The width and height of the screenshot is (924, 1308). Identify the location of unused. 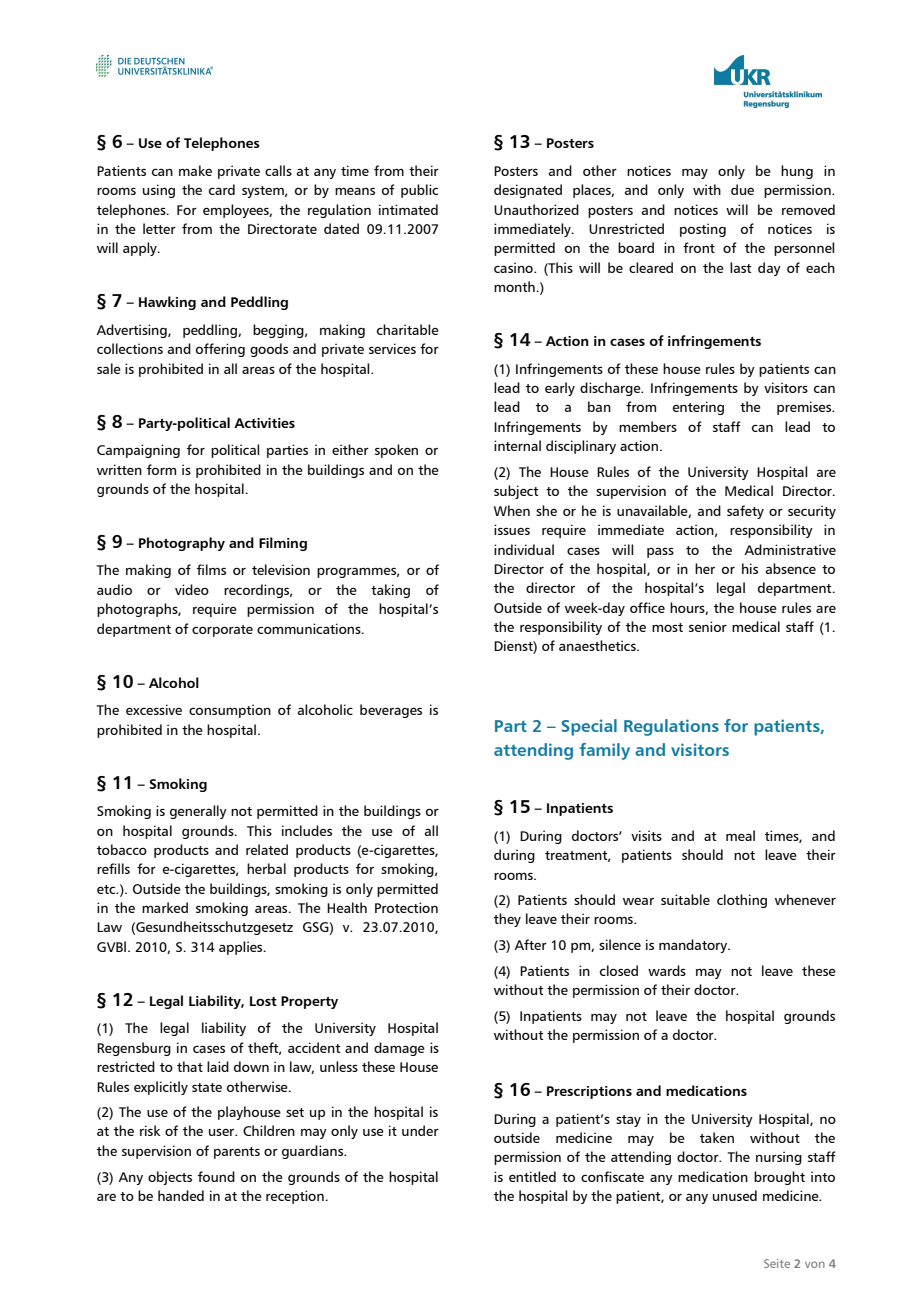
(735, 1195).
